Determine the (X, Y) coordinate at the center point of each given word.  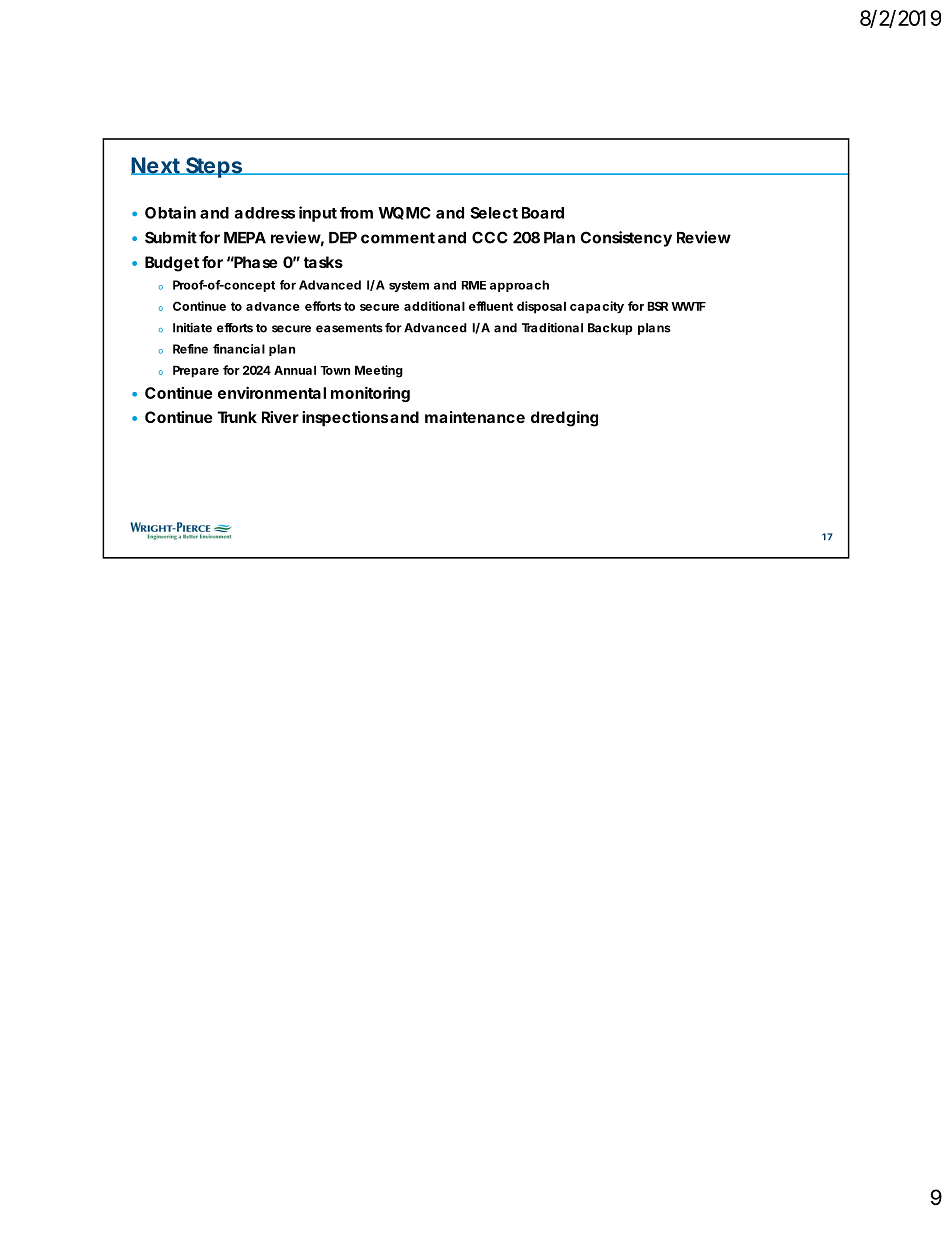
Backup (610, 329)
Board (543, 213)
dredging (564, 419)
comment (398, 238)
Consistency (626, 239)
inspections (345, 419)
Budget (172, 264)
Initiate (192, 328)
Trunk (237, 417)
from (356, 213)
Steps (214, 167)
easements (349, 328)
